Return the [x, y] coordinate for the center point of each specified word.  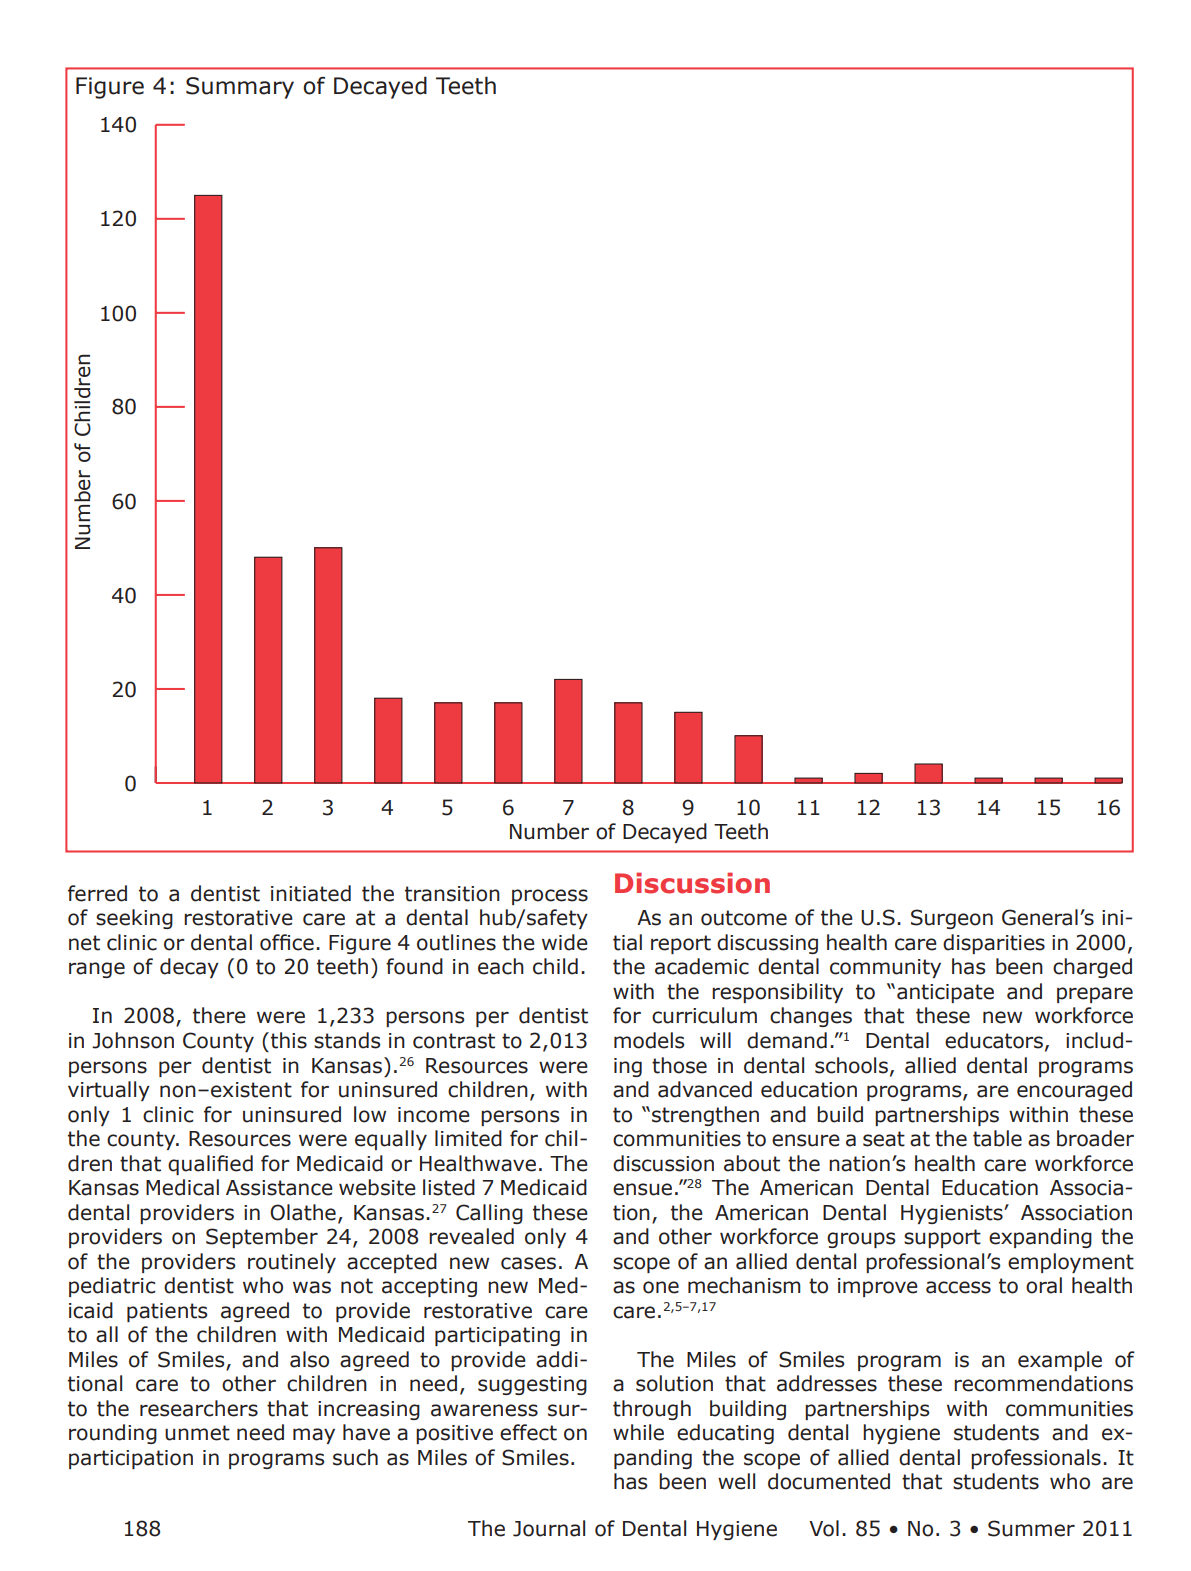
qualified [210, 1165]
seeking [134, 919]
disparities [994, 944]
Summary [240, 88]
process [550, 897]
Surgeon [952, 919]
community [885, 968]
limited [468, 1138]
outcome [744, 918]
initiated [311, 893]
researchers [199, 1408]
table [997, 1138]
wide [565, 942]
